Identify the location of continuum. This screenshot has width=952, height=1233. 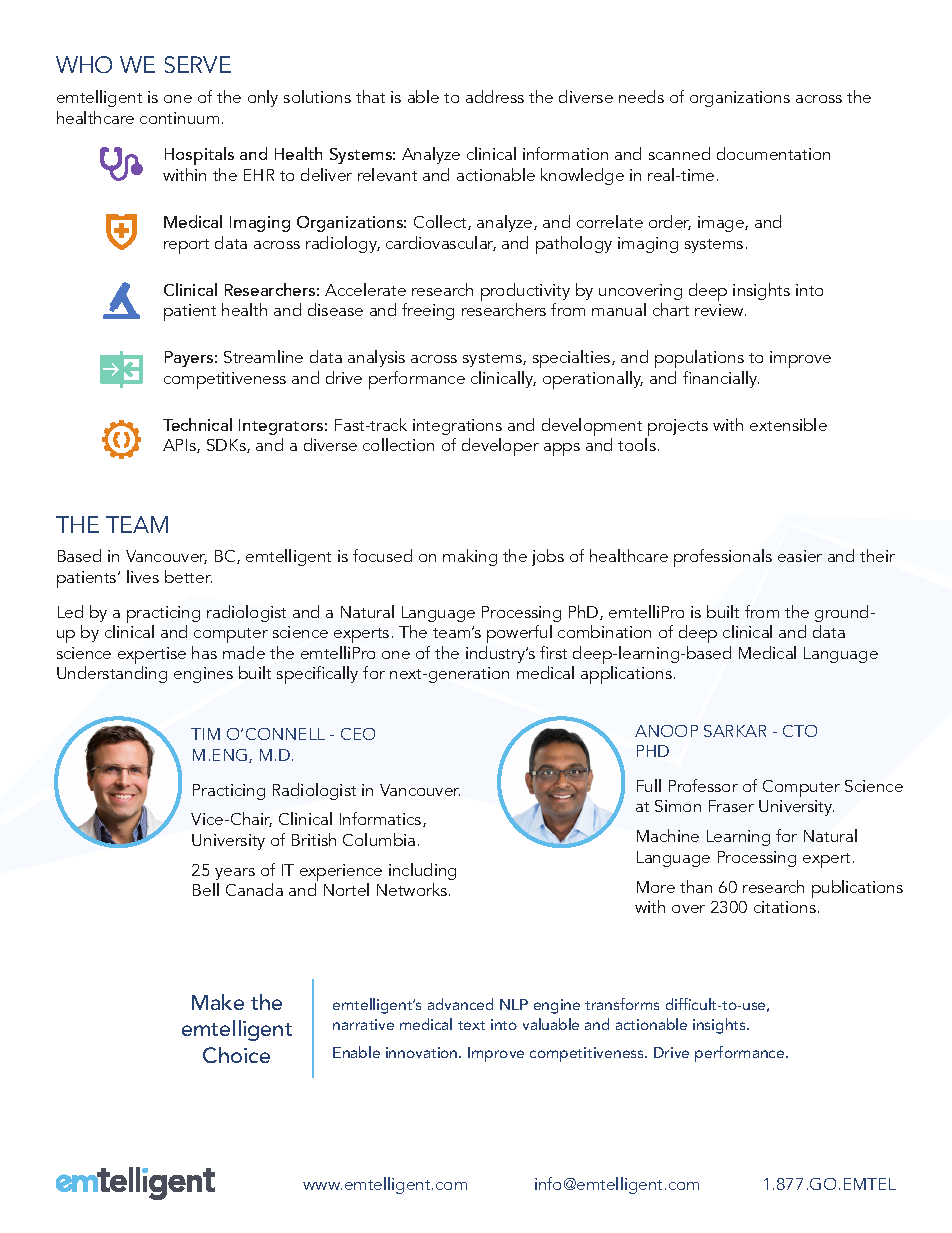
(179, 118).
